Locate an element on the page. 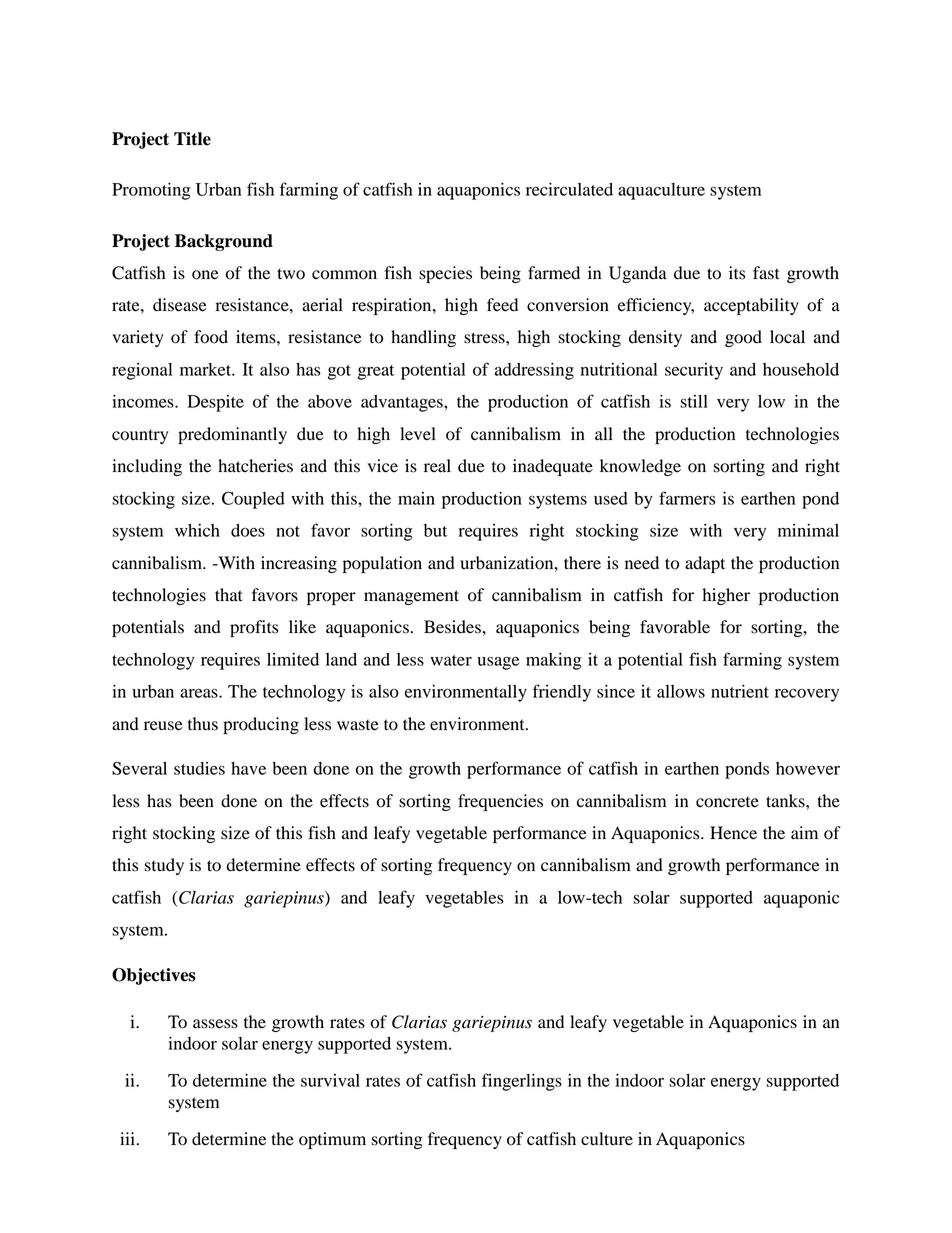 Image resolution: width=952 pixels, height=1233 pixels. optimum is located at coordinates (332, 1140).
